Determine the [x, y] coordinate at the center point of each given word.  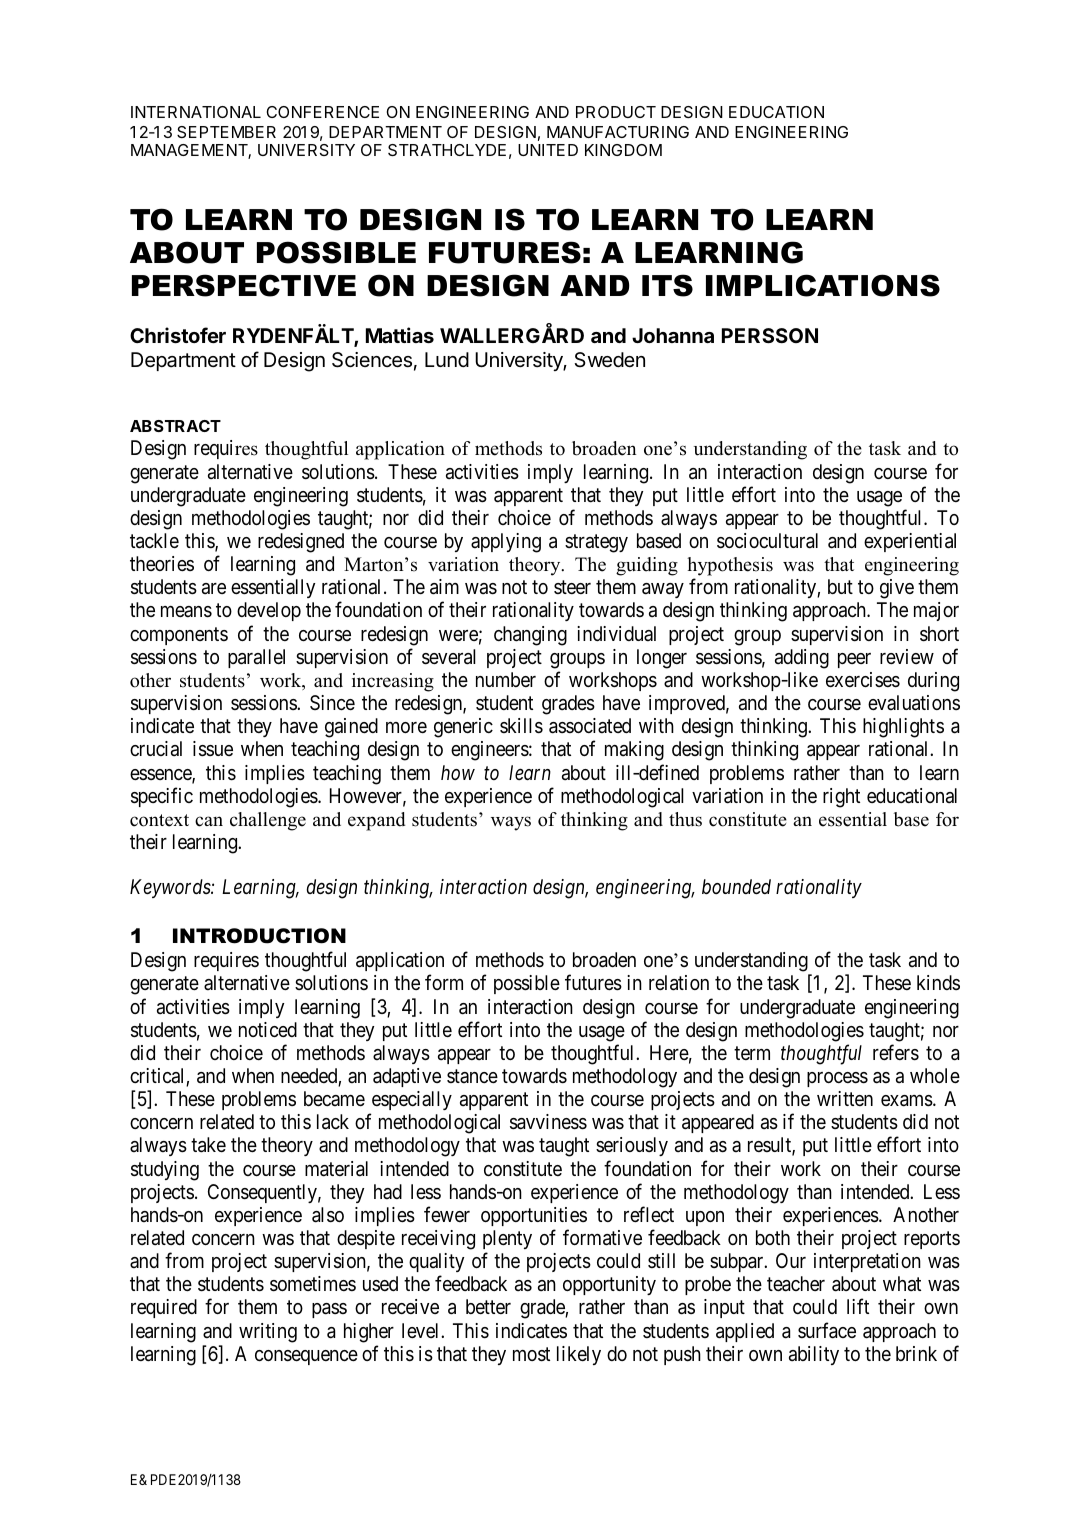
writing [268, 1333]
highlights [903, 728]
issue [213, 749]
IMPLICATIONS [823, 285]
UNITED [548, 150]
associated [590, 726]
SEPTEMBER [226, 132]
